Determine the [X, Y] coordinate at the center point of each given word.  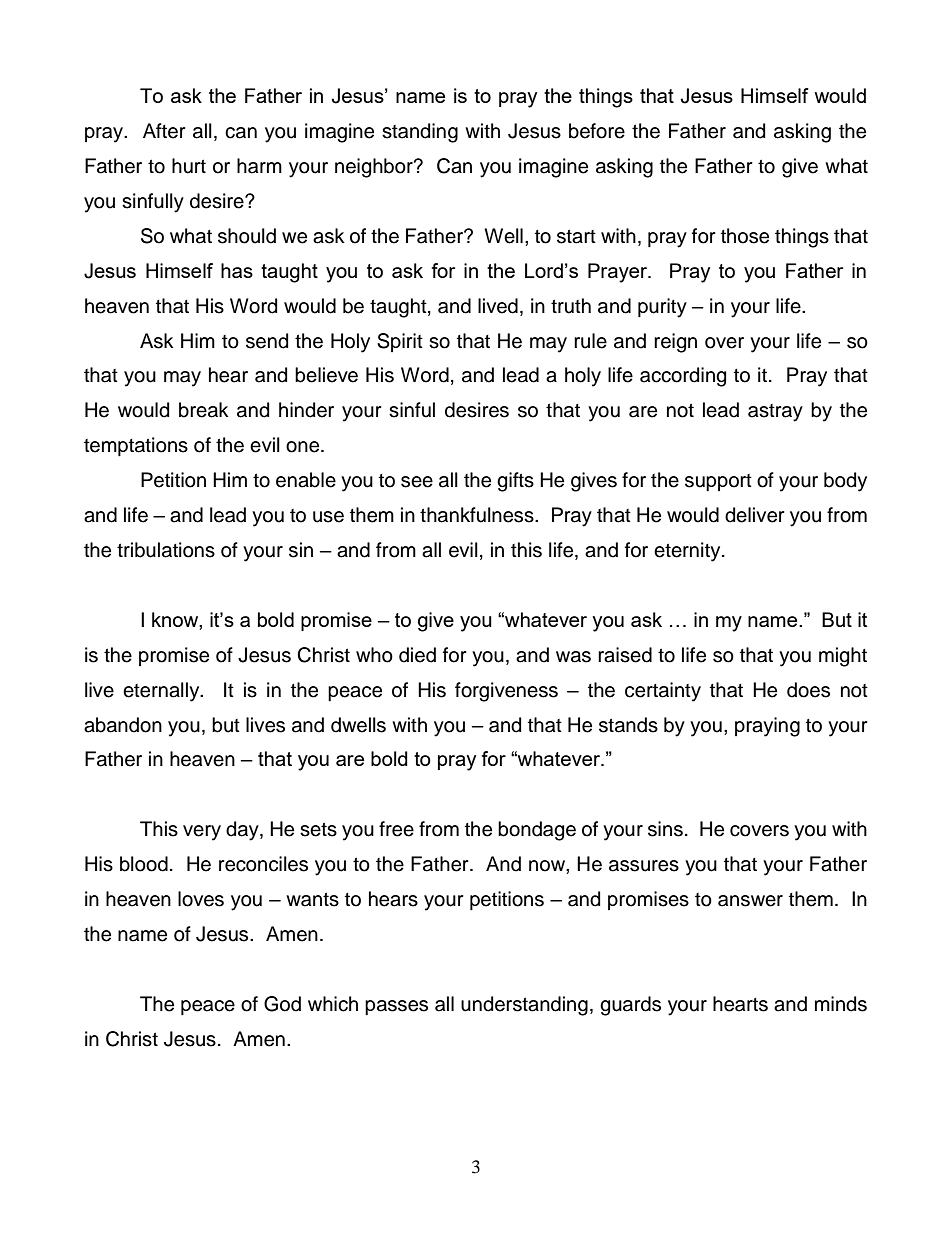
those [745, 236]
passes [396, 1007]
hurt [189, 166]
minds [841, 1004]
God [282, 1004]
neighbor [375, 168]
